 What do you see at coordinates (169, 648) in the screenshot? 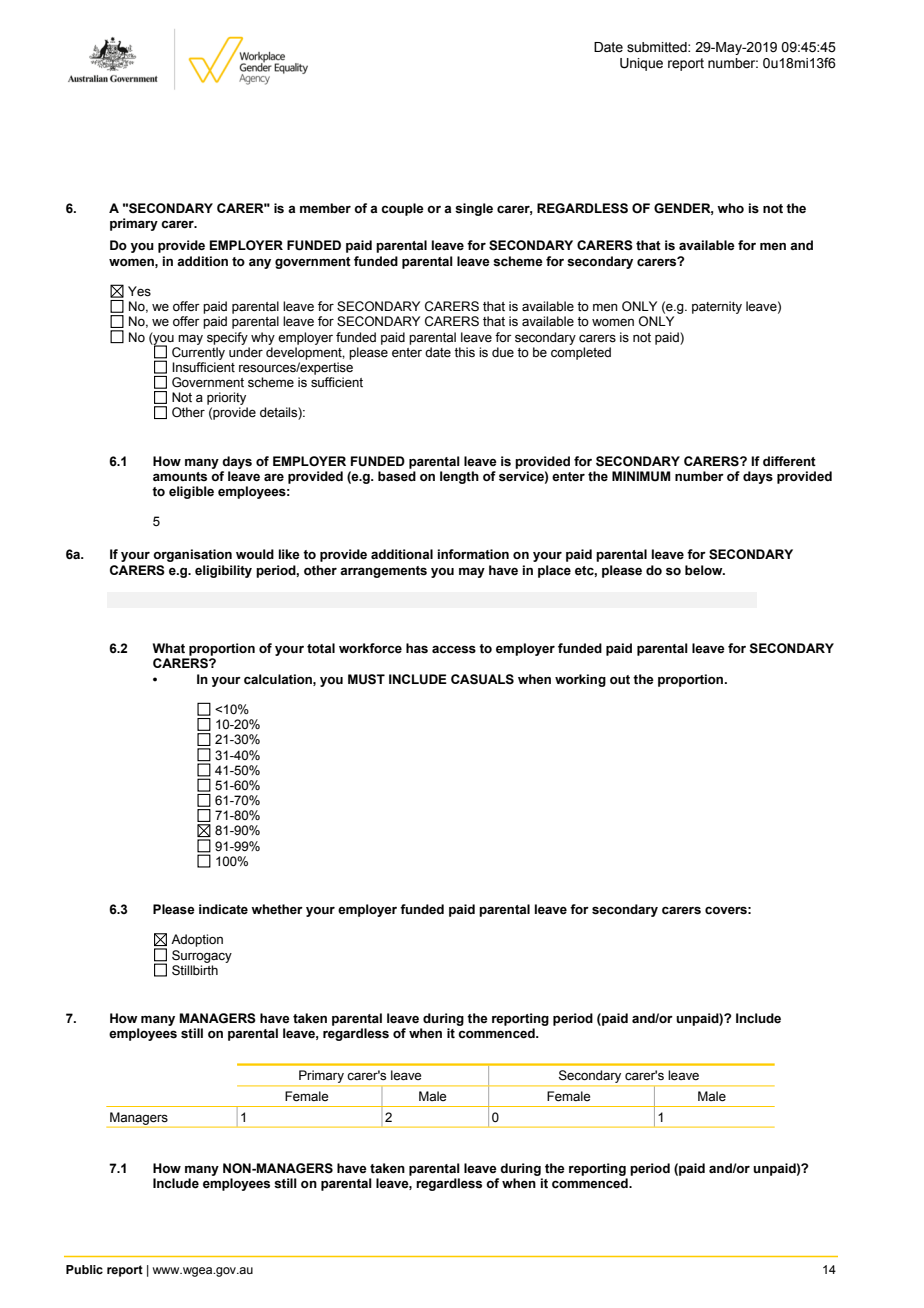
I see `What` at bounding box center [169, 648].
